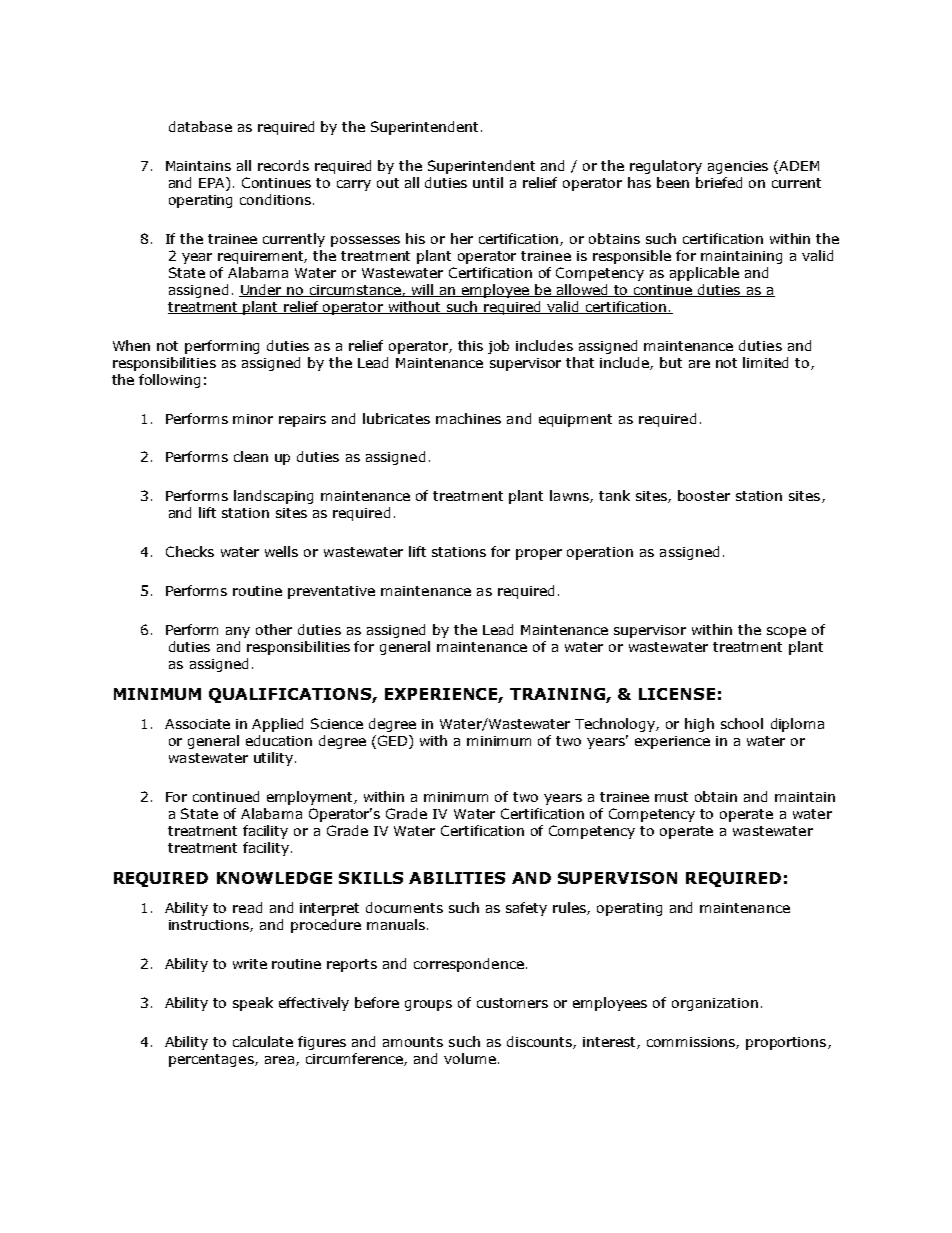  What do you see at coordinates (738, 167) in the document?
I see `agencies` at bounding box center [738, 167].
